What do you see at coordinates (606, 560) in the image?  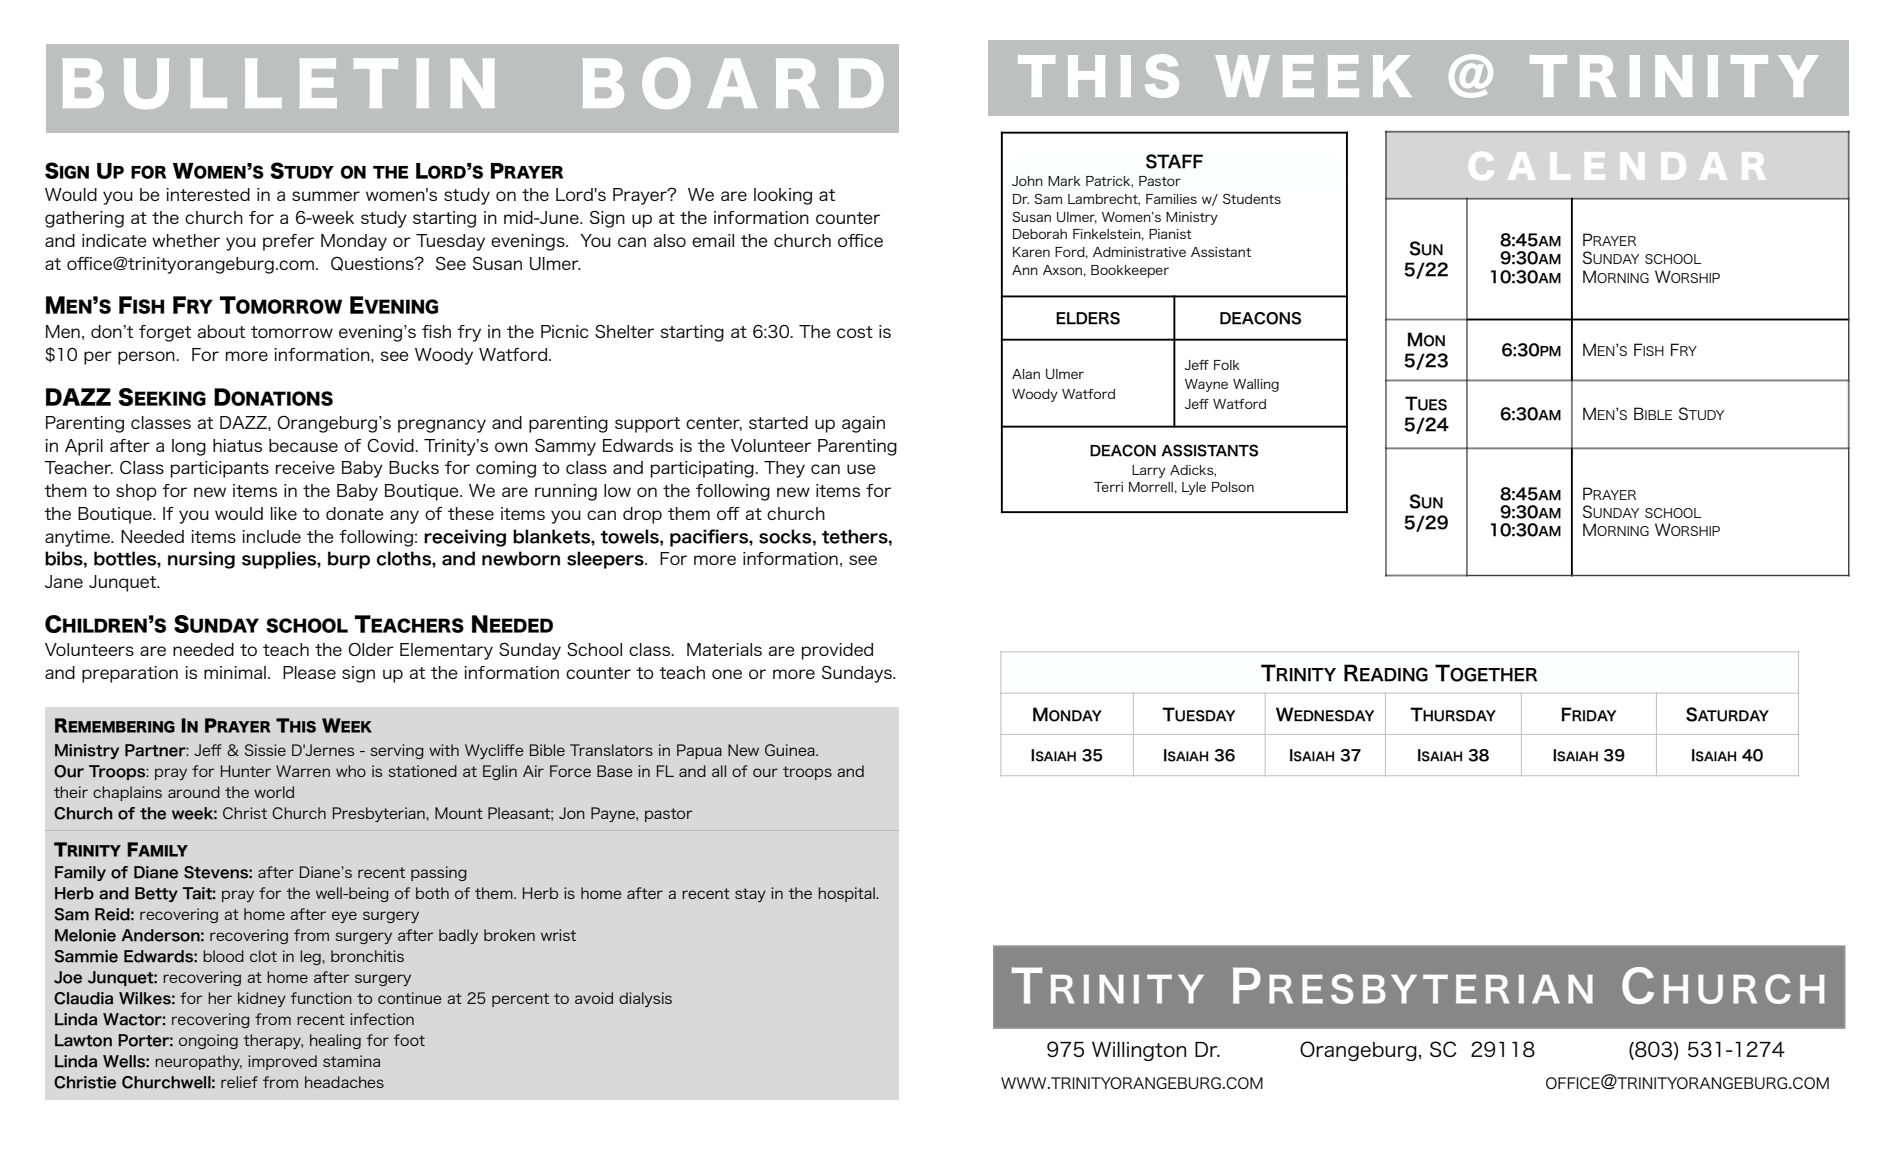 I see `sleepers` at bounding box center [606, 560].
